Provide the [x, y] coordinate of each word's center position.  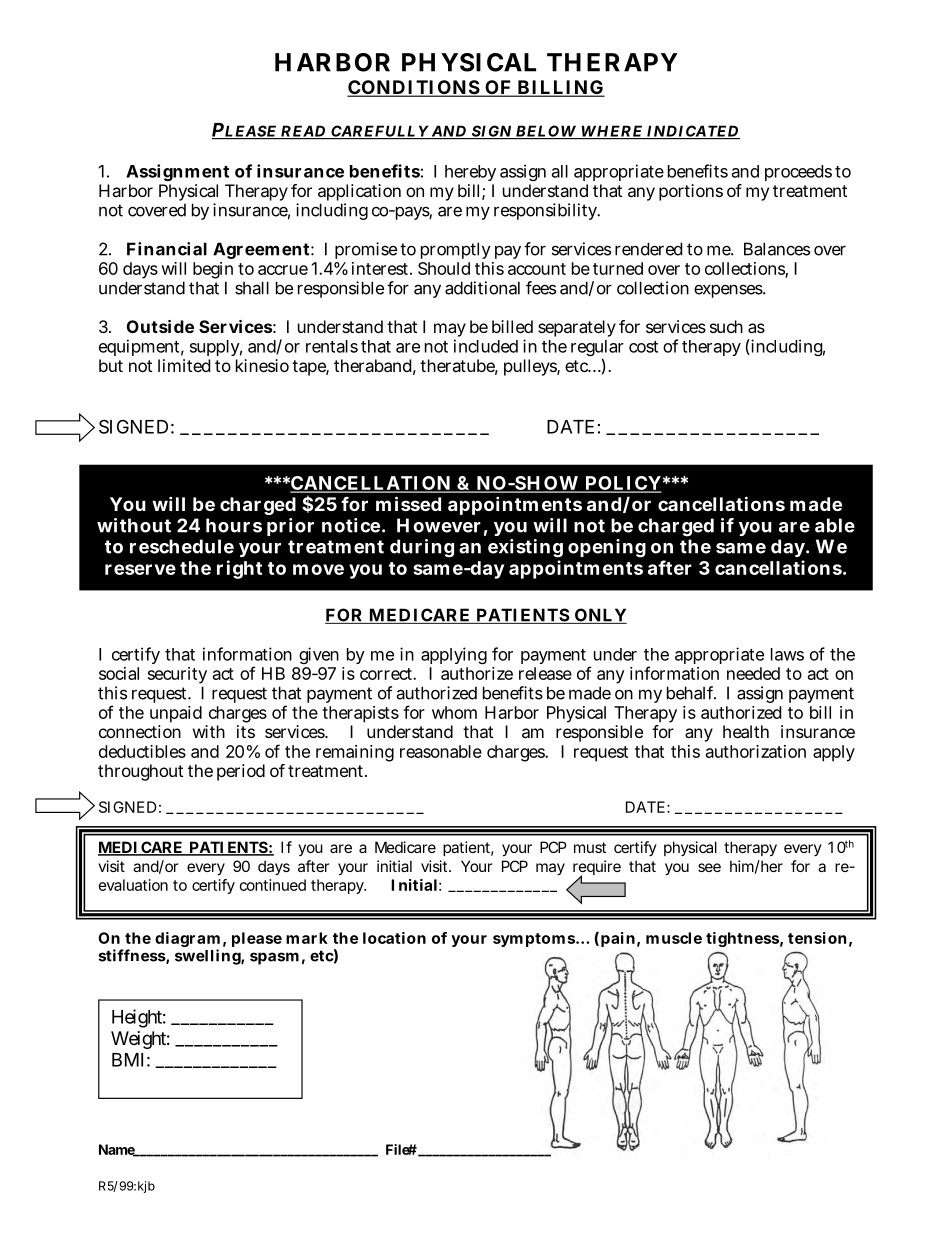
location [394, 938]
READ [303, 132]
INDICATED [692, 132]
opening [607, 548]
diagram [187, 941]
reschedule [182, 546]
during [422, 548]
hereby [470, 173]
